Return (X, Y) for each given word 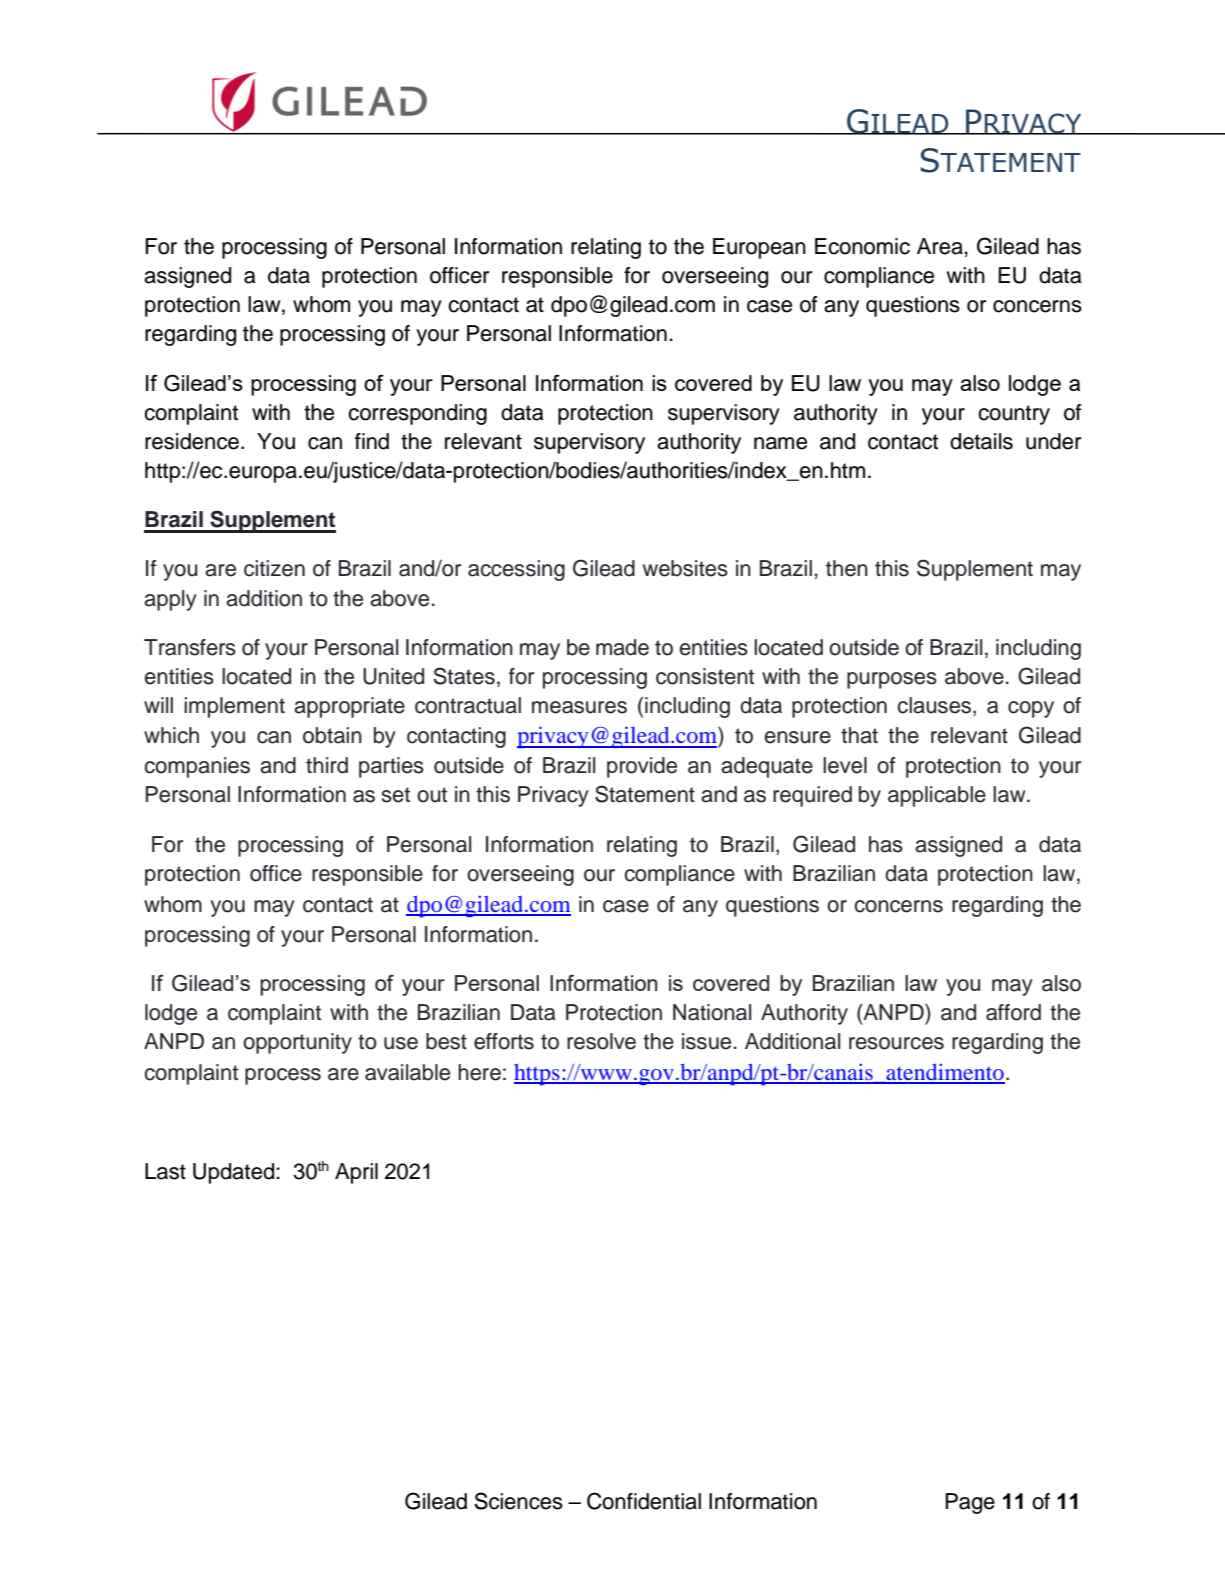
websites (685, 568)
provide (642, 767)
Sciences (518, 1501)
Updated (235, 1173)
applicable (937, 796)
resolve (601, 1041)
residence (192, 441)
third (327, 765)
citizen (274, 568)
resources (896, 1043)
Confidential (644, 1501)
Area (940, 246)
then (847, 568)
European (759, 248)
